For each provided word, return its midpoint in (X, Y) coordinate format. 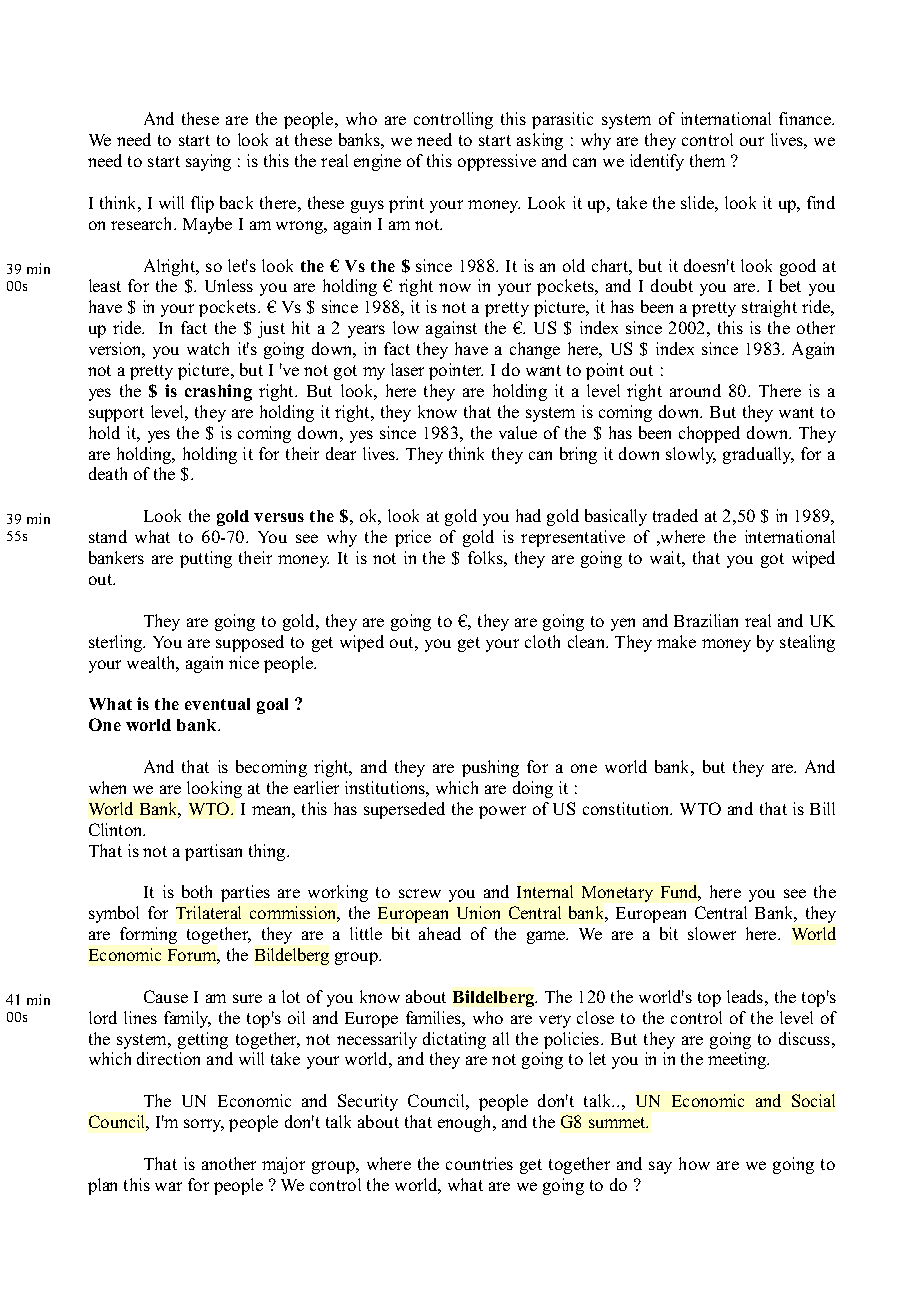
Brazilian (706, 620)
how (694, 1163)
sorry (204, 1125)
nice (244, 662)
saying (208, 162)
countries (479, 1163)
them (707, 160)
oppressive (497, 162)
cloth (542, 641)
